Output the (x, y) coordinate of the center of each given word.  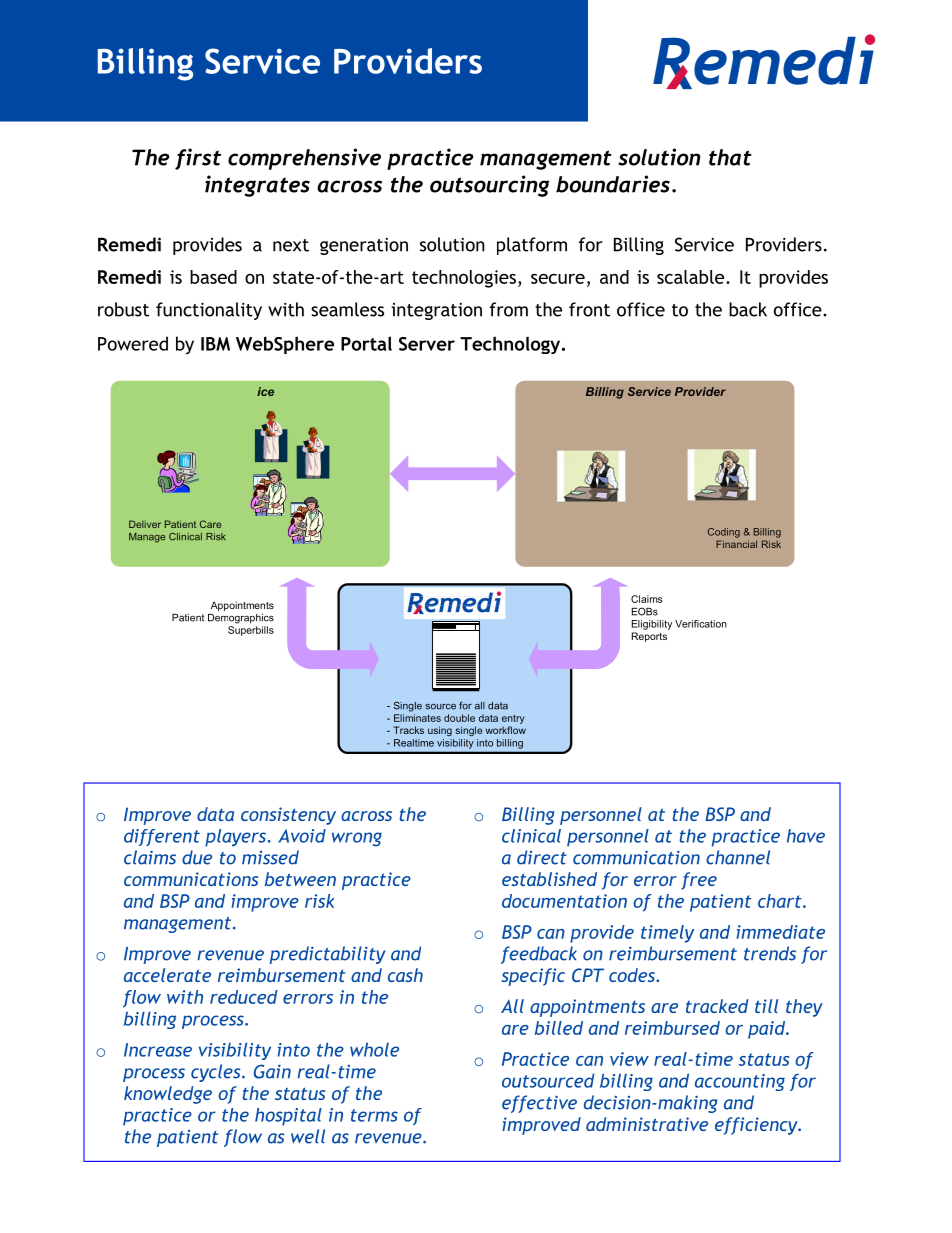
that (730, 157)
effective (539, 1104)
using (440, 731)
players (237, 838)
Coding (724, 533)
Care (210, 524)
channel (738, 857)
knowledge (168, 1095)
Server (427, 344)
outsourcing (489, 186)
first (198, 159)
